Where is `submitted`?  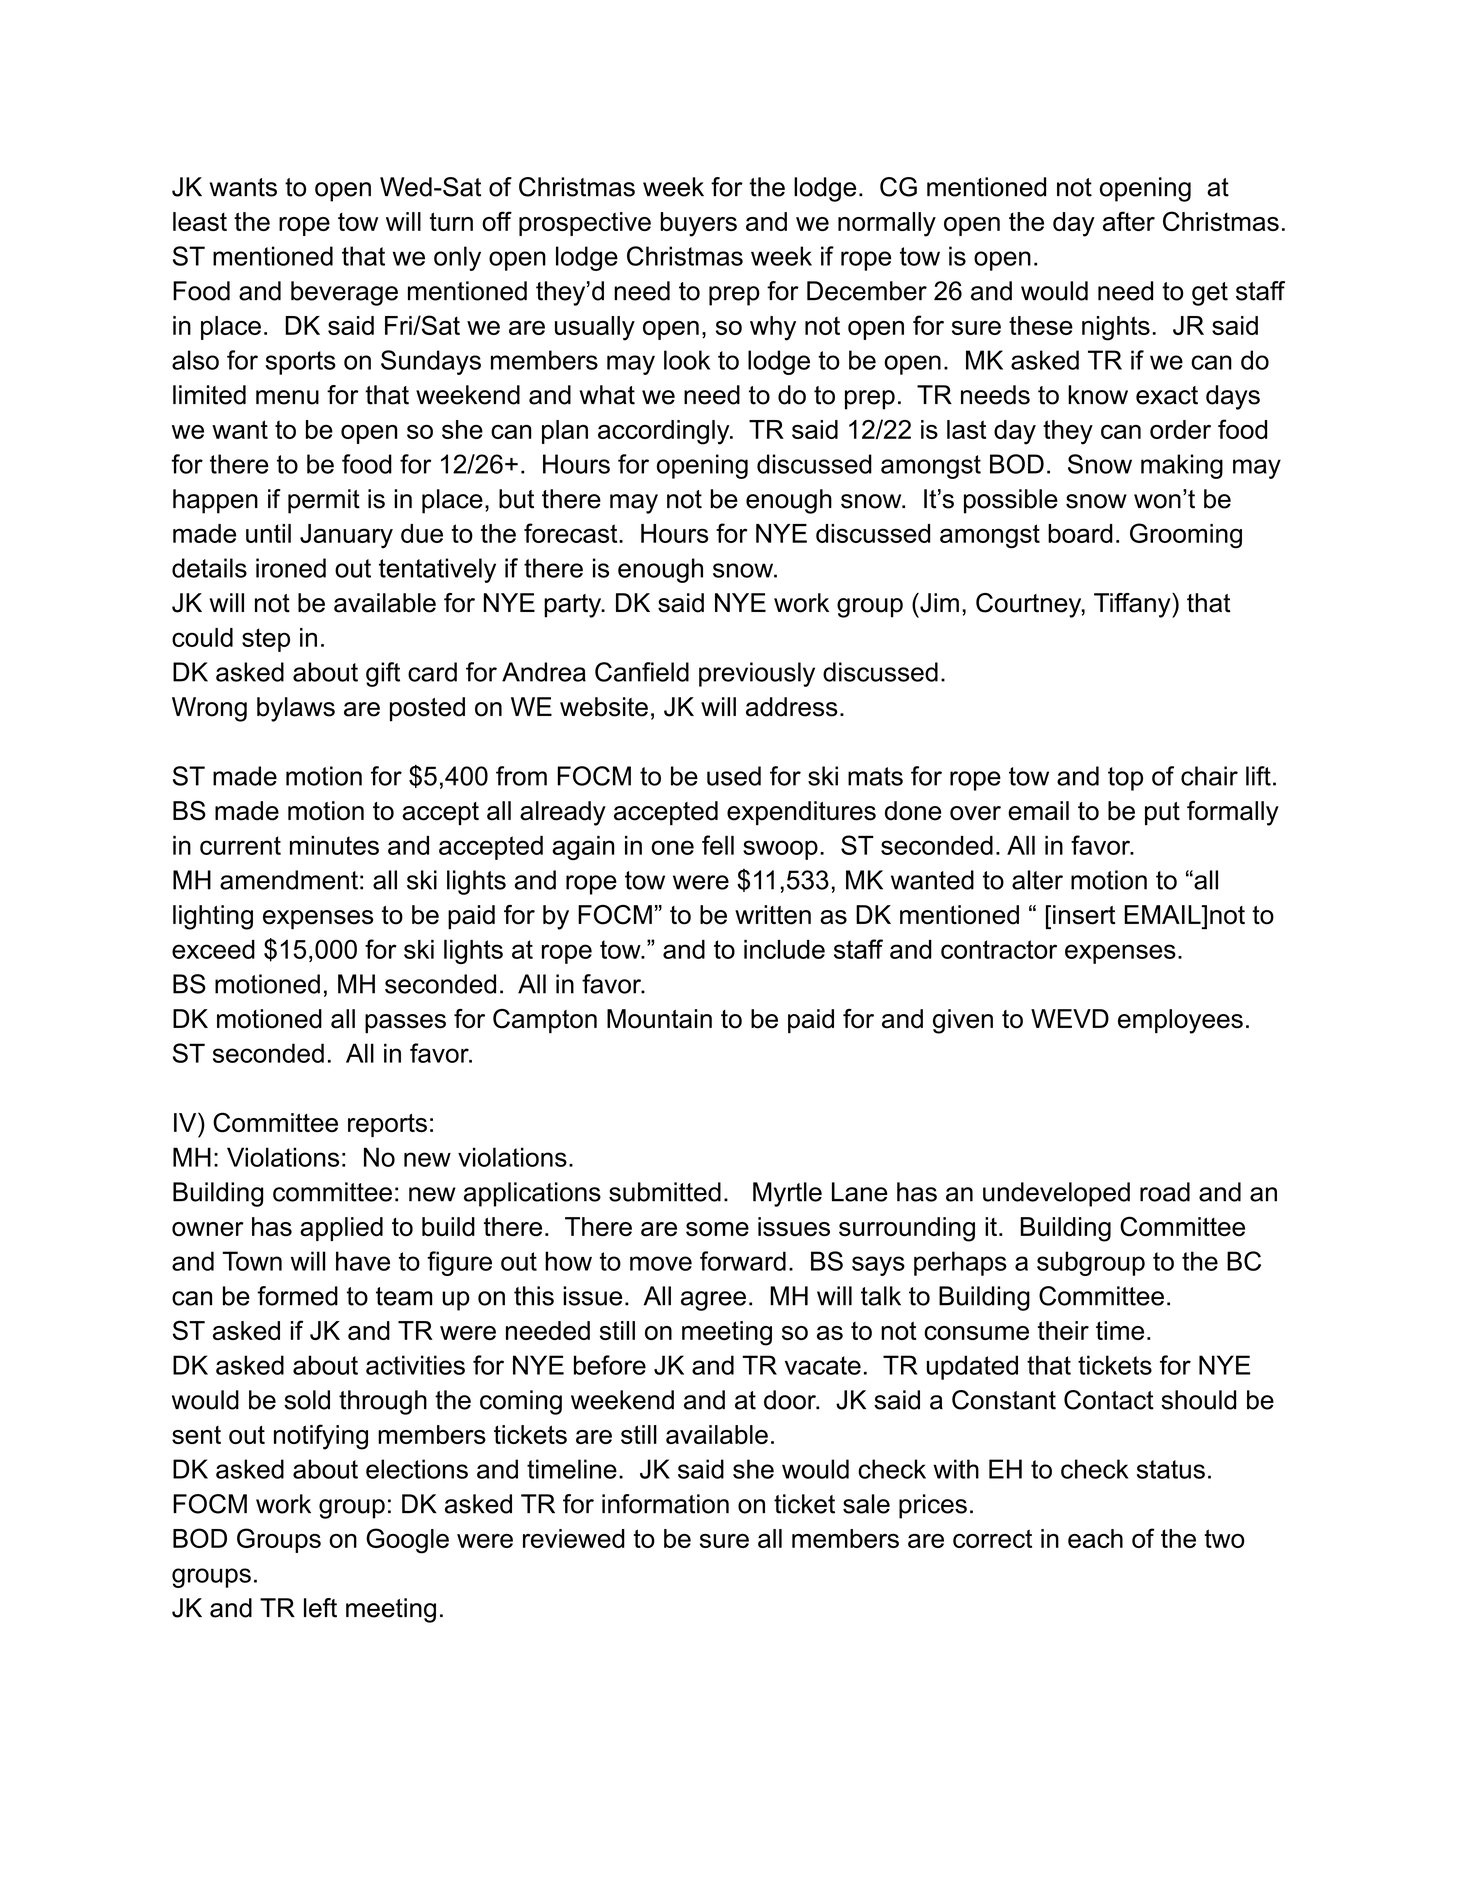
submitted is located at coordinates (665, 1192).
